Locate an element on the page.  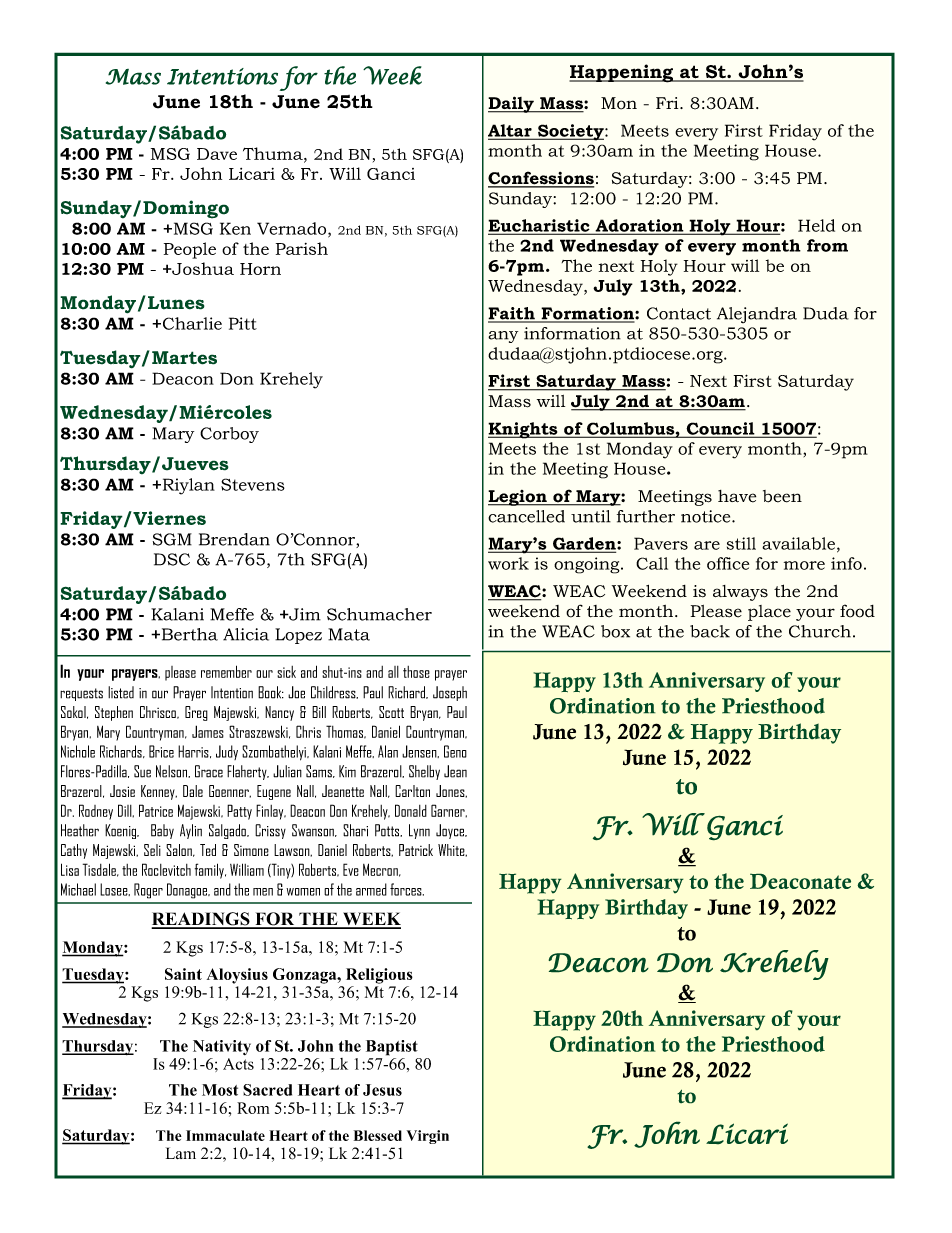
Shelby is located at coordinates (424, 772).
